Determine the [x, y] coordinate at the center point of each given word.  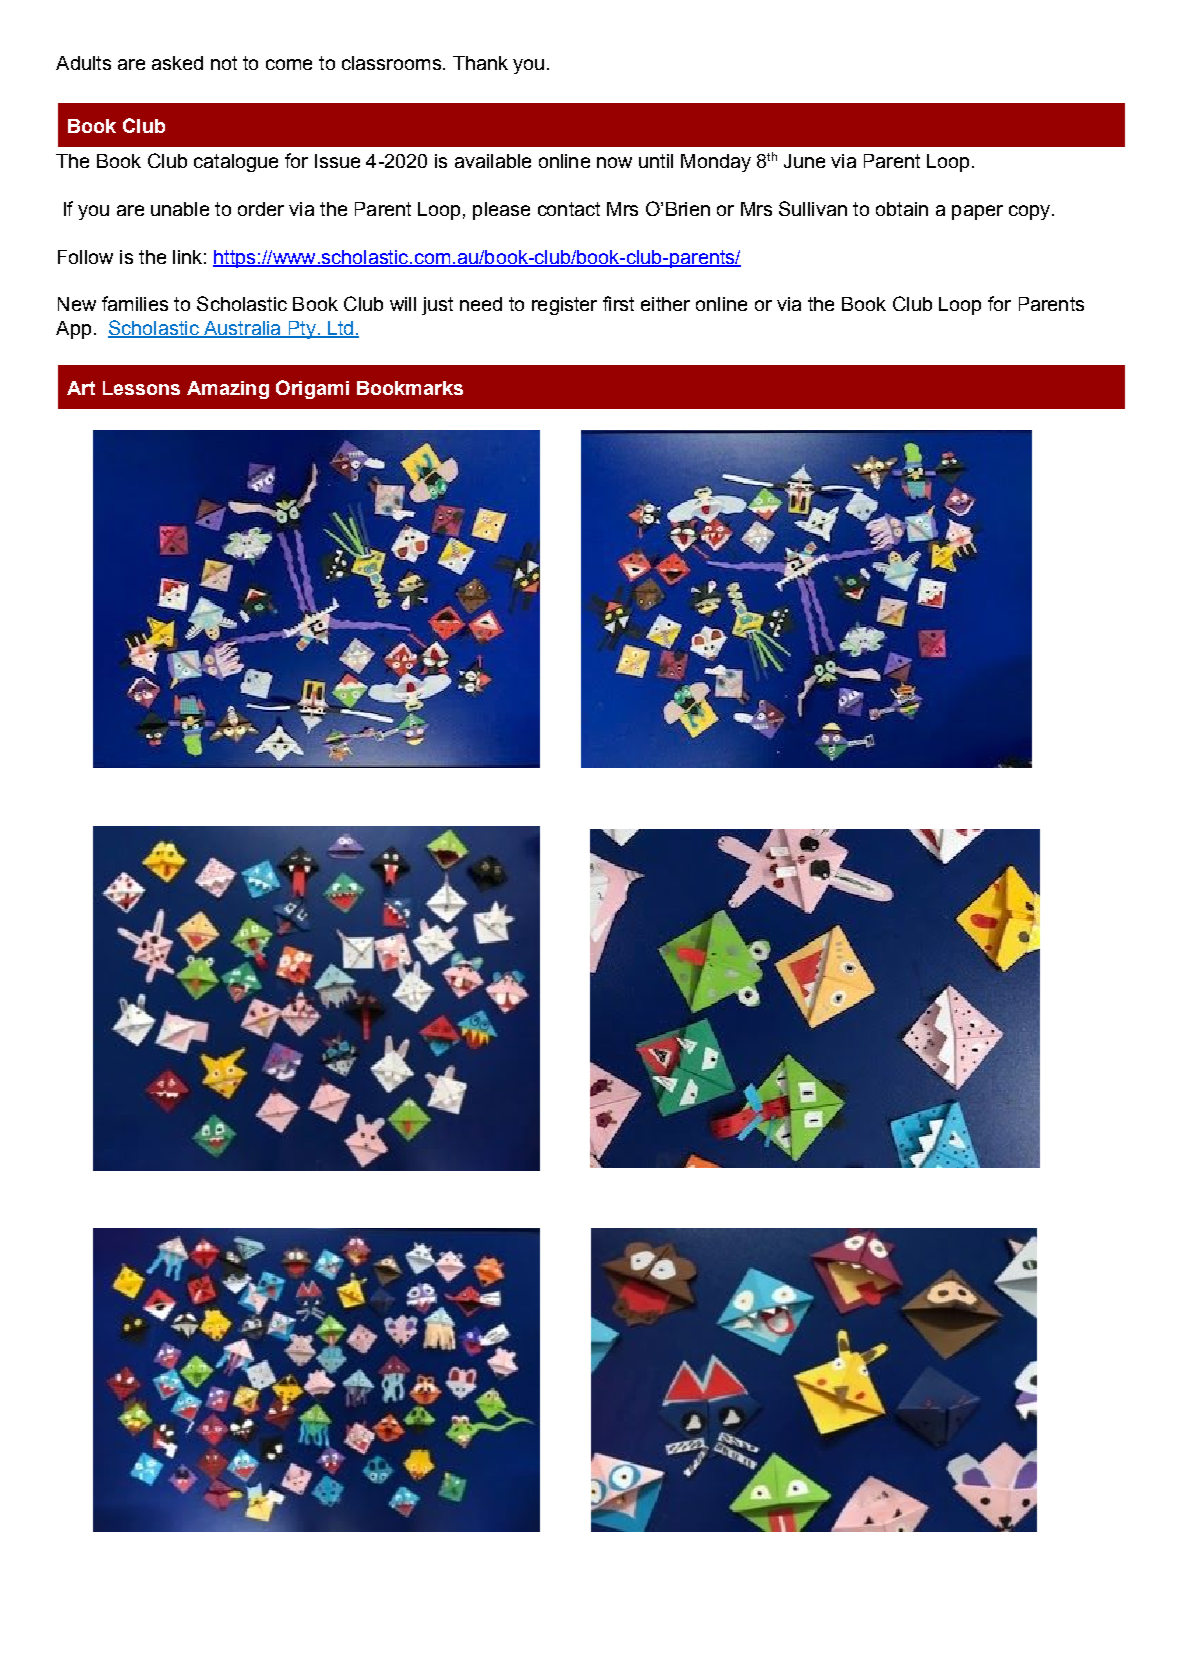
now [614, 162]
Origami [312, 389]
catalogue [236, 163]
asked [177, 63]
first [618, 303]
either [665, 304]
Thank [480, 63]
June [804, 161]
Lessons [141, 388]
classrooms [391, 63]
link [187, 257]
